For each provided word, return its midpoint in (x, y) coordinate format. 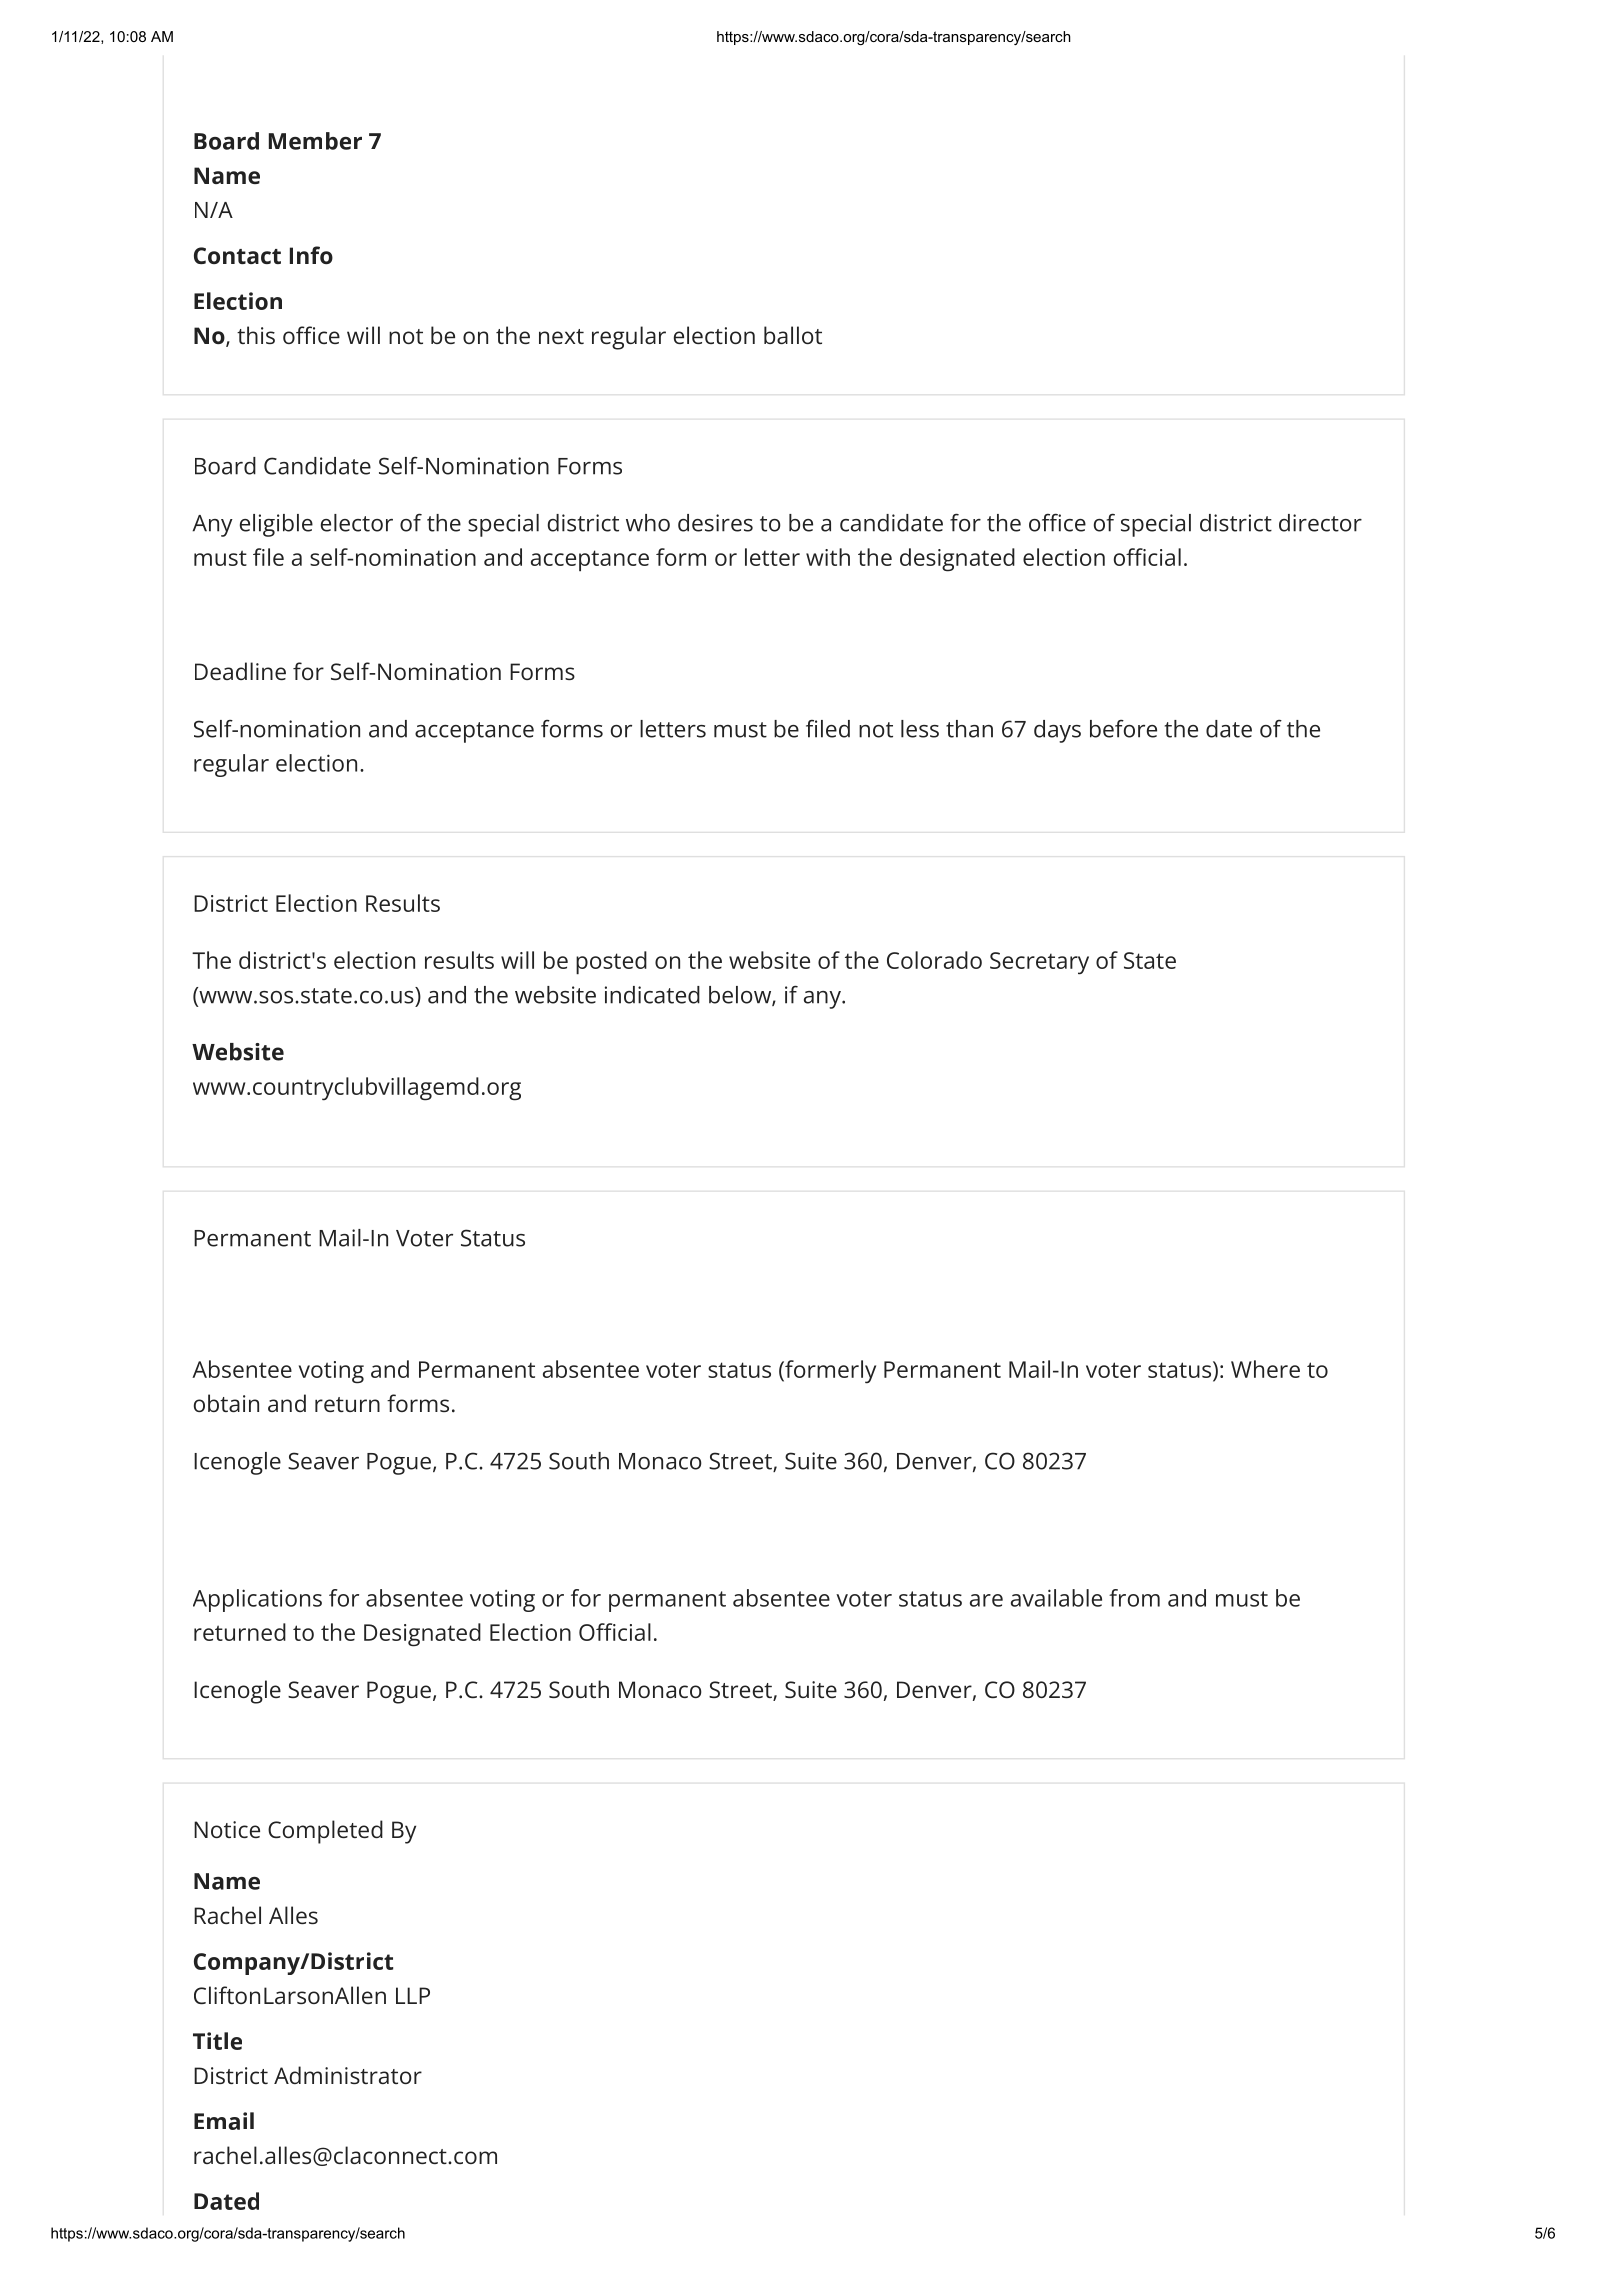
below (741, 996)
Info (311, 255)
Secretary (1039, 963)
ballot (793, 335)
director (1320, 523)
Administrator (348, 2075)
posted (611, 963)
